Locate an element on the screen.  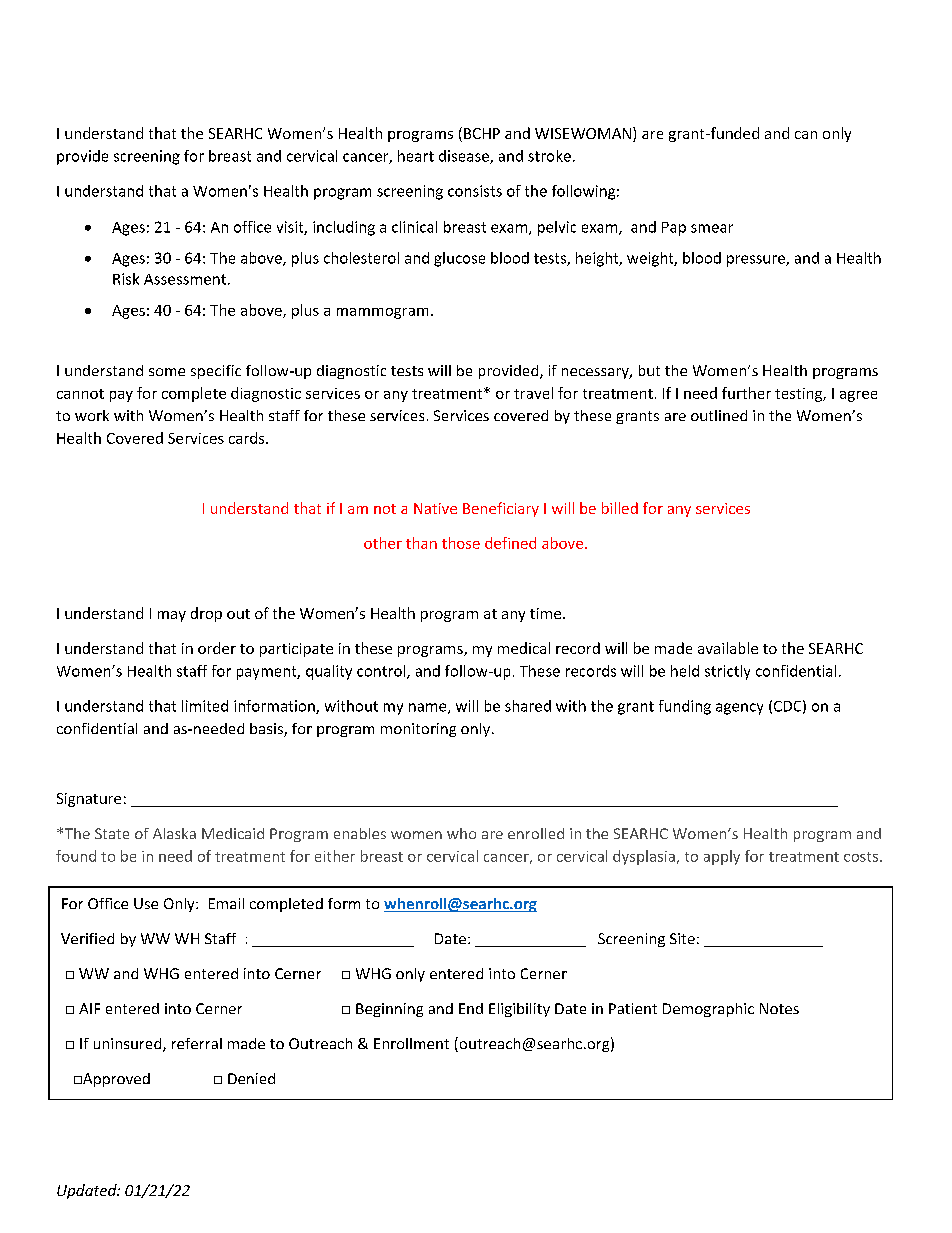
referral is located at coordinates (197, 1043).
